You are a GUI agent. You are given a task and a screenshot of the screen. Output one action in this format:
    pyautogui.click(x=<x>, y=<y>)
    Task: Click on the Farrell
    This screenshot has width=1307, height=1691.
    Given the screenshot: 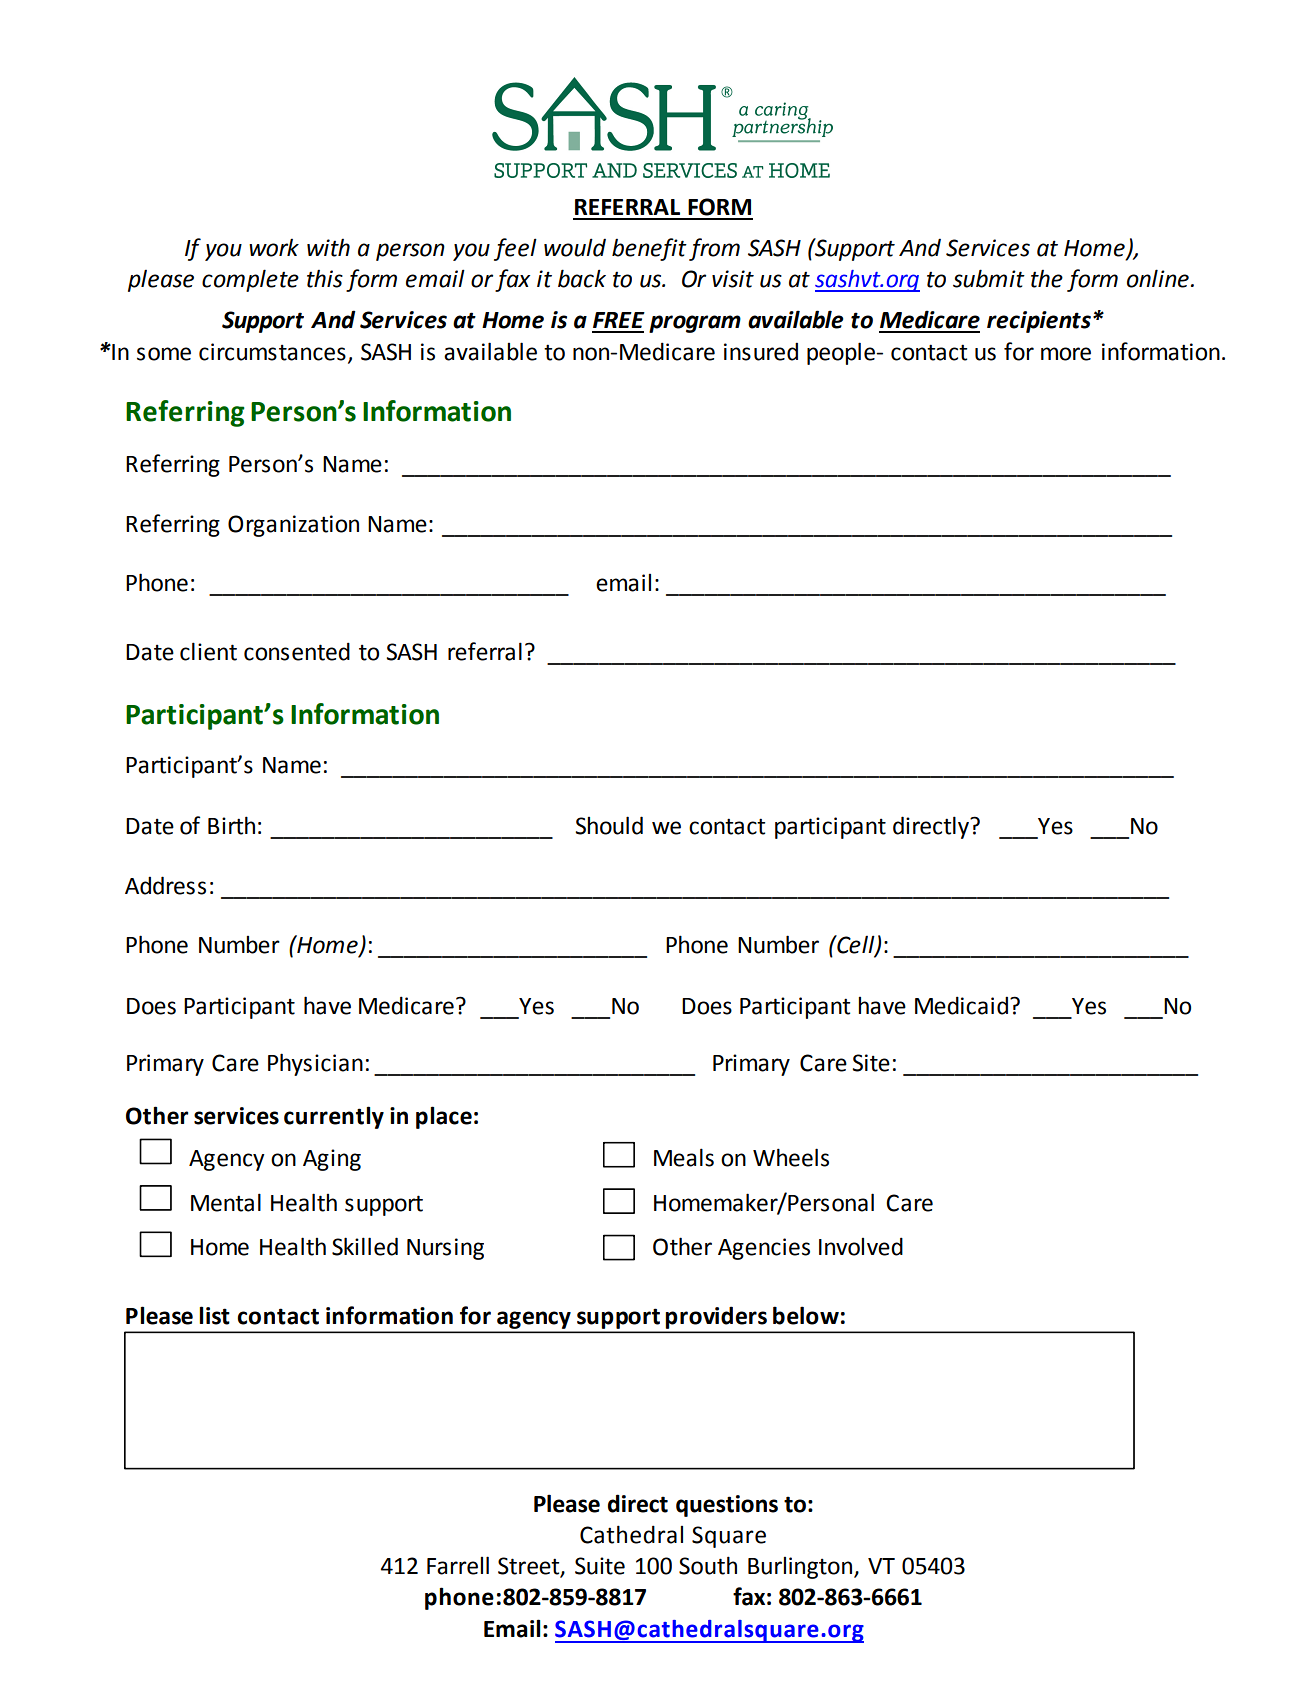 What is the action you would take?
    pyautogui.click(x=458, y=1565)
